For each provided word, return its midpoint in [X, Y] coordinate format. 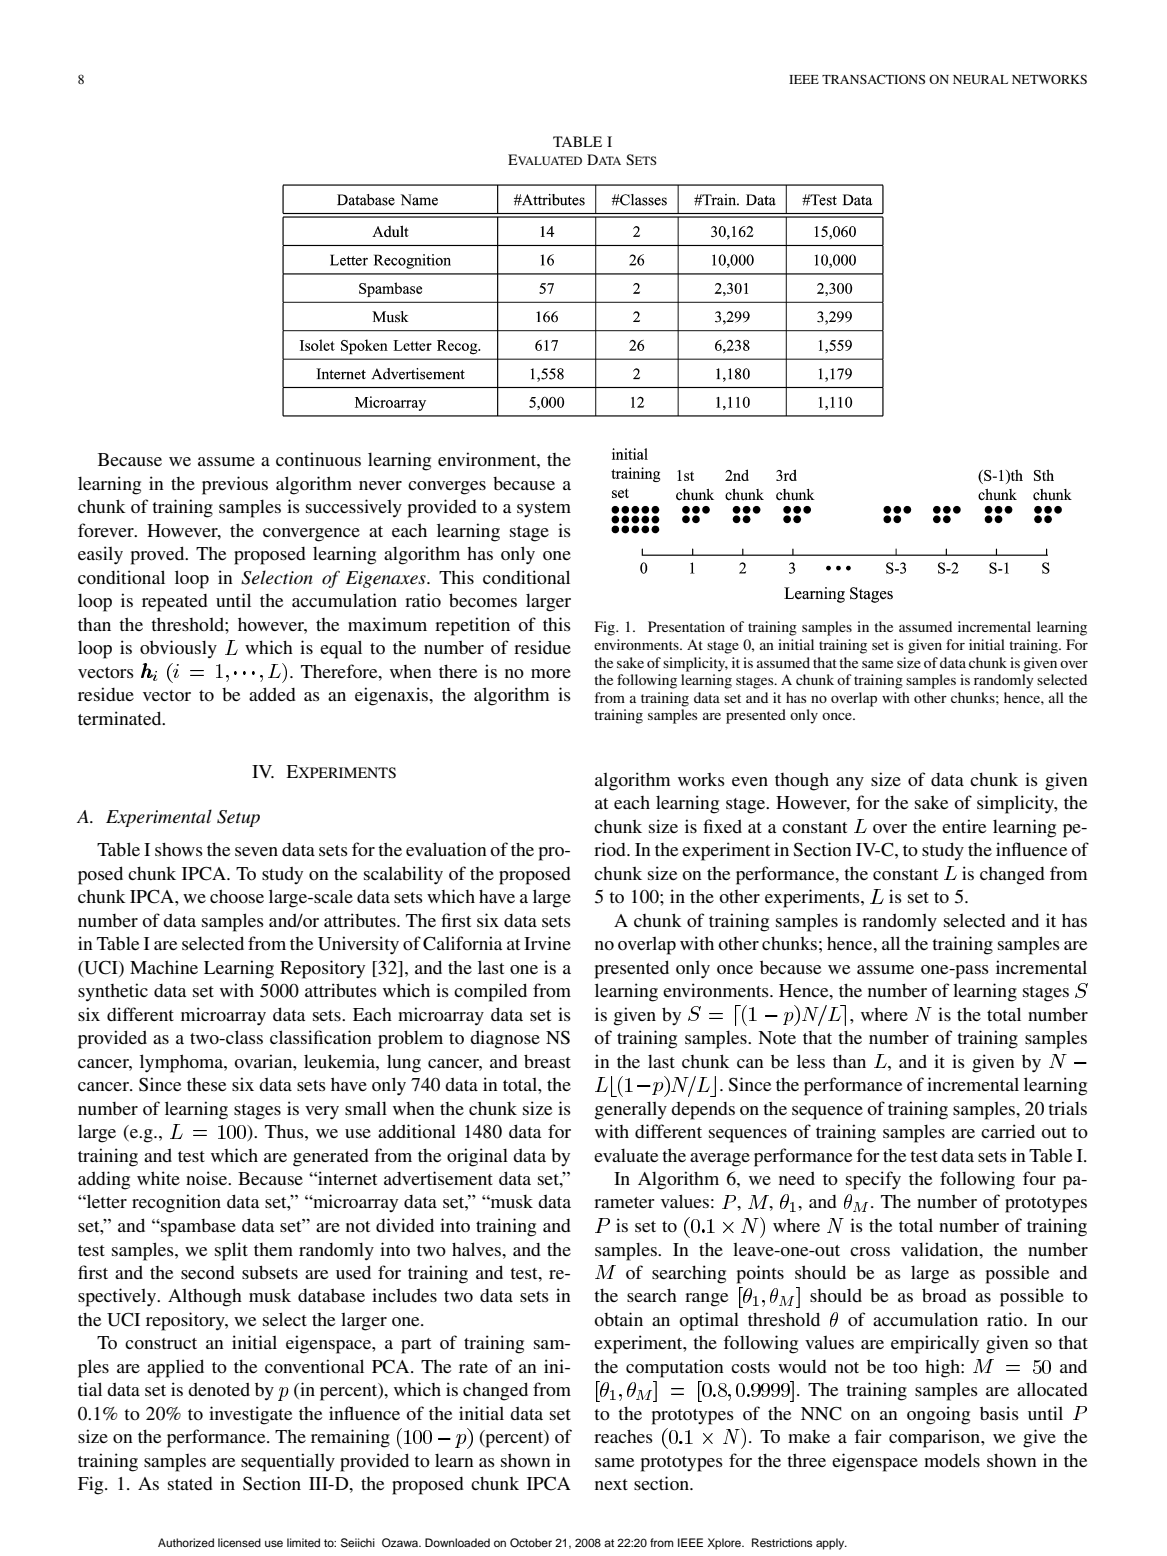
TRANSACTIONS [873, 79]
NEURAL [980, 79]
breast [547, 1061]
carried [1008, 1131]
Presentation [686, 626]
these [206, 1084]
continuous [318, 459]
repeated [175, 603]
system [544, 509]
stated [190, 1483]
